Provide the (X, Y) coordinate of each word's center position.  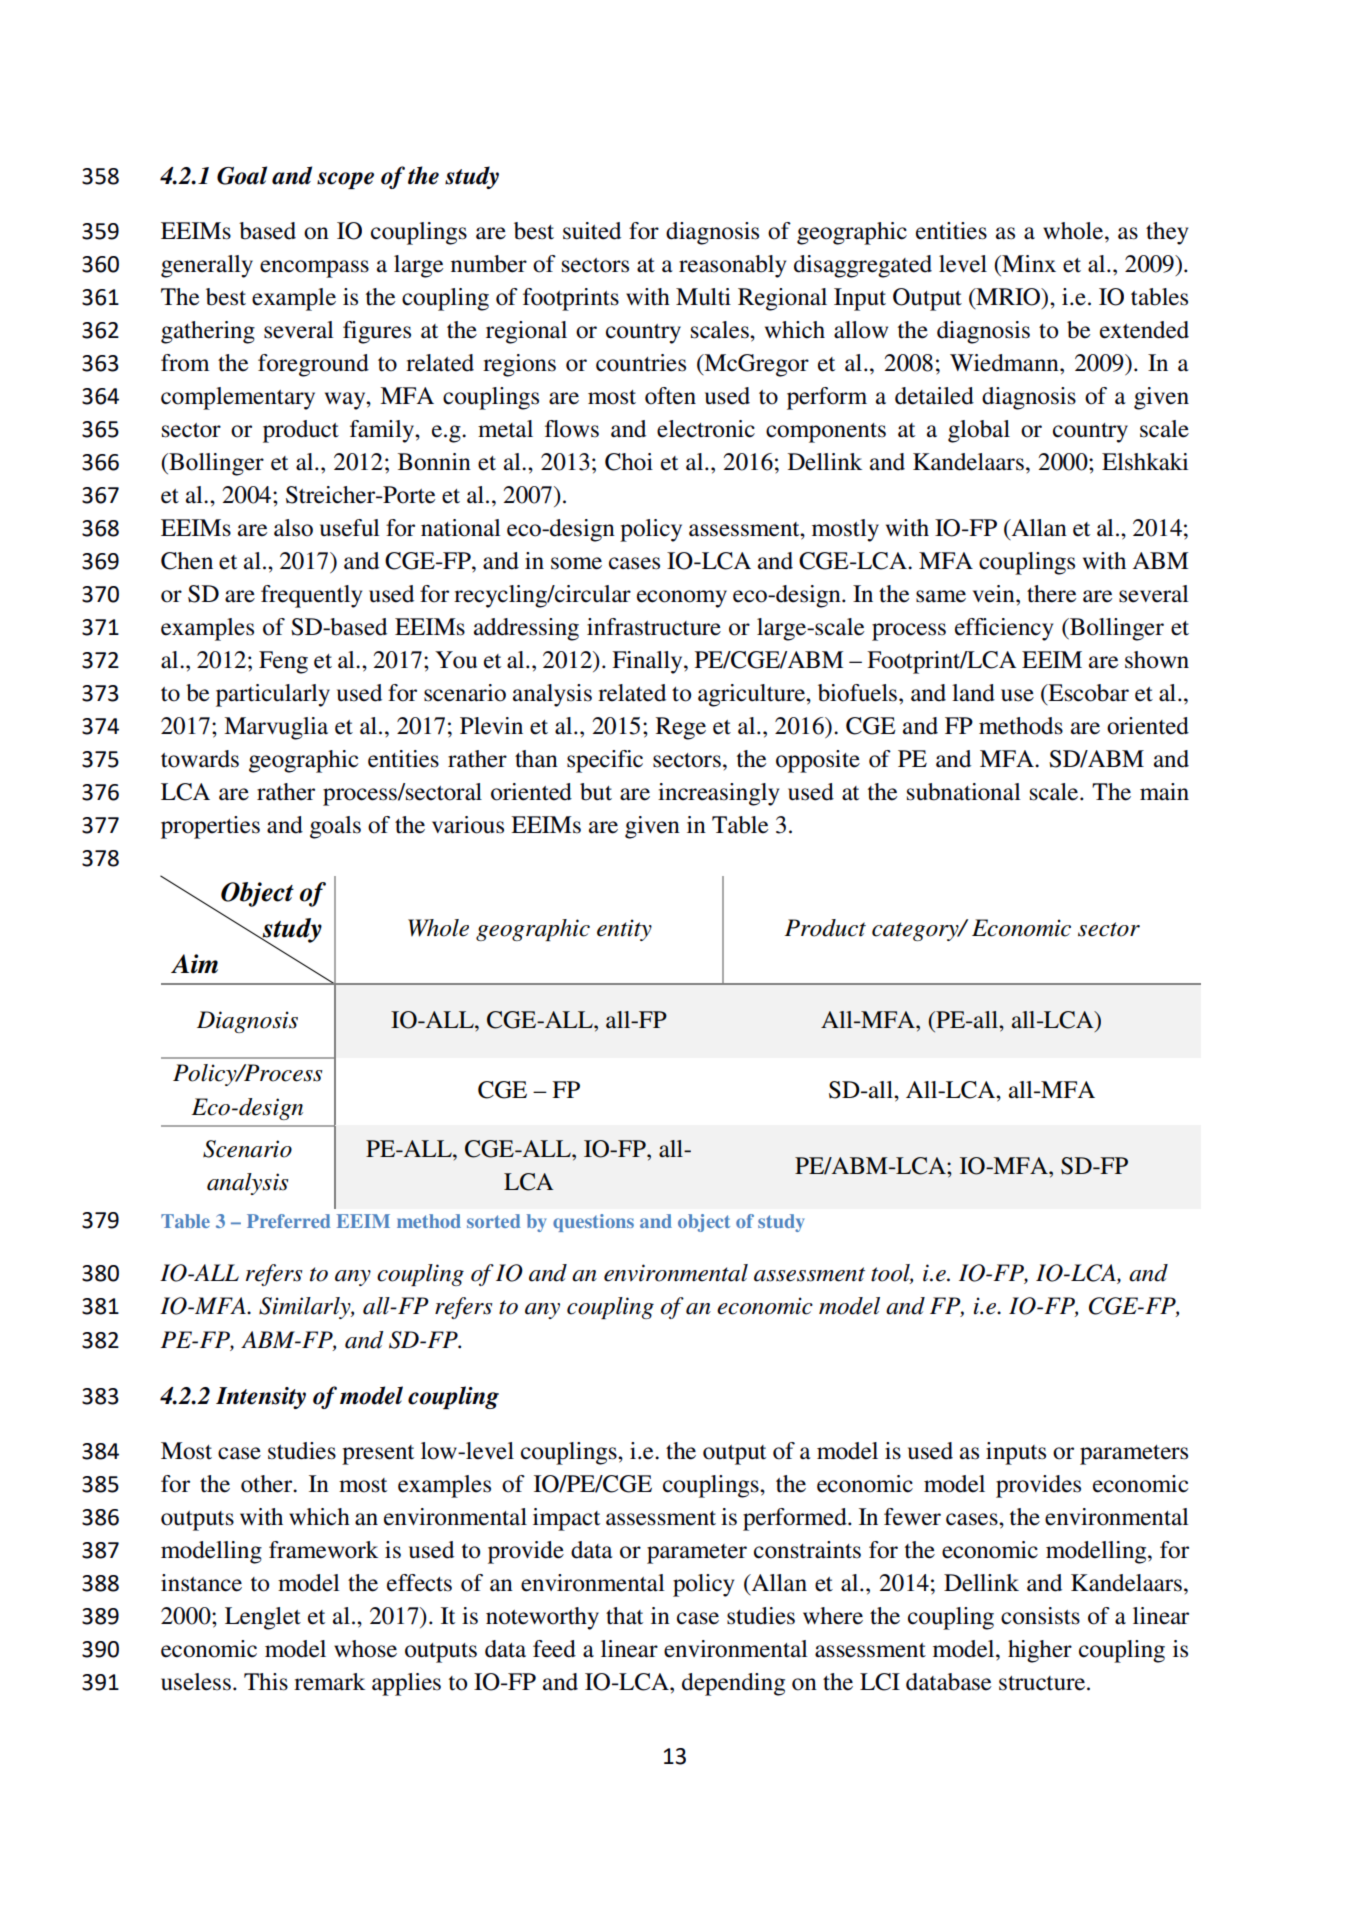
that (624, 1616)
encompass (314, 269)
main (1164, 792)
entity (624, 930)
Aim (194, 964)
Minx (1028, 263)
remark (329, 1682)
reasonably (732, 266)
